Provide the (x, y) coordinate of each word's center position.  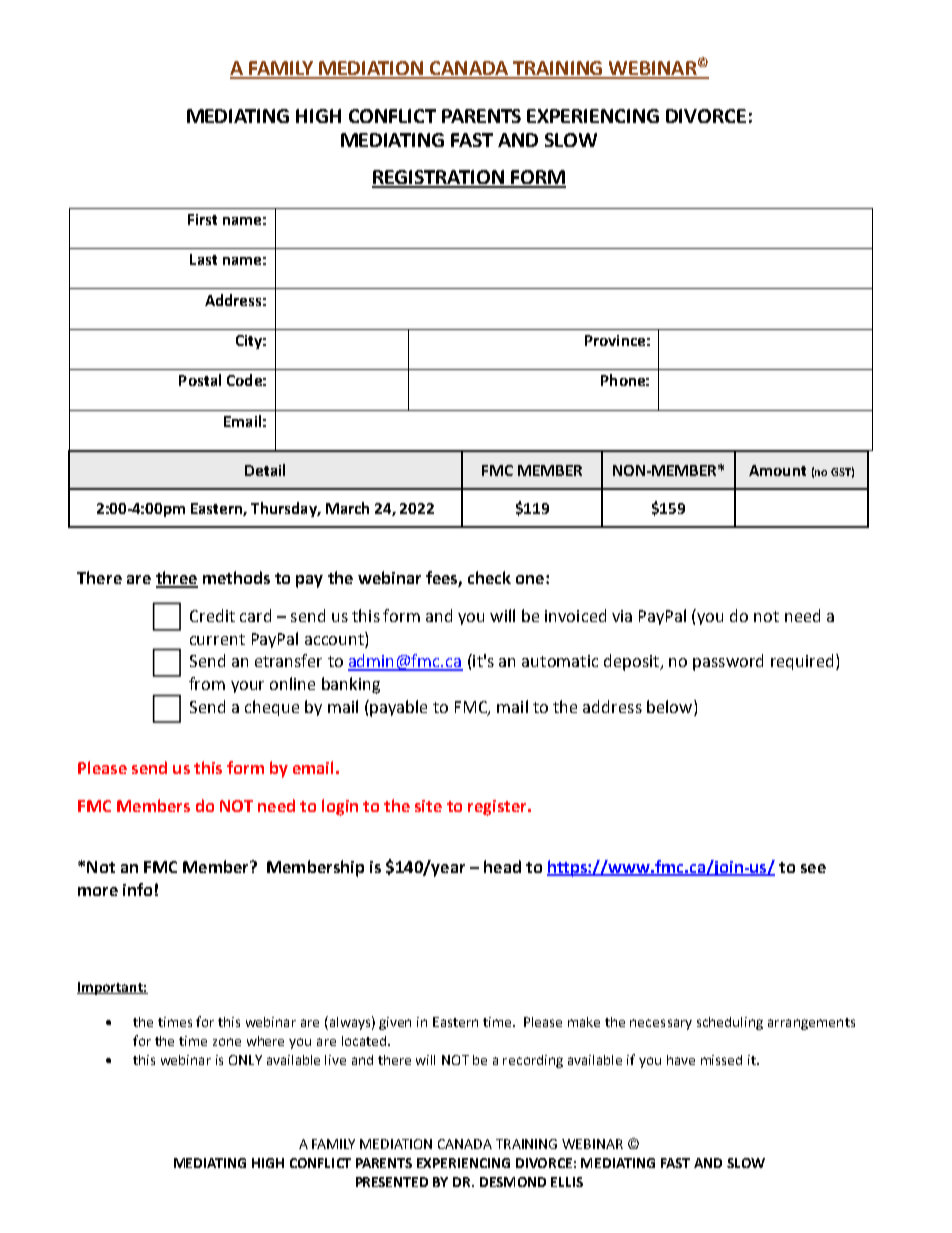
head (502, 866)
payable (397, 708)
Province (615, 340)
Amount (777, 470)
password (728, 662)
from (207, 683)
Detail (265, 470)
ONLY (245, 1060)
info (137, 889)
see (813, 868)
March (347, 508)
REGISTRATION (439, 178)
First (202, 219)
